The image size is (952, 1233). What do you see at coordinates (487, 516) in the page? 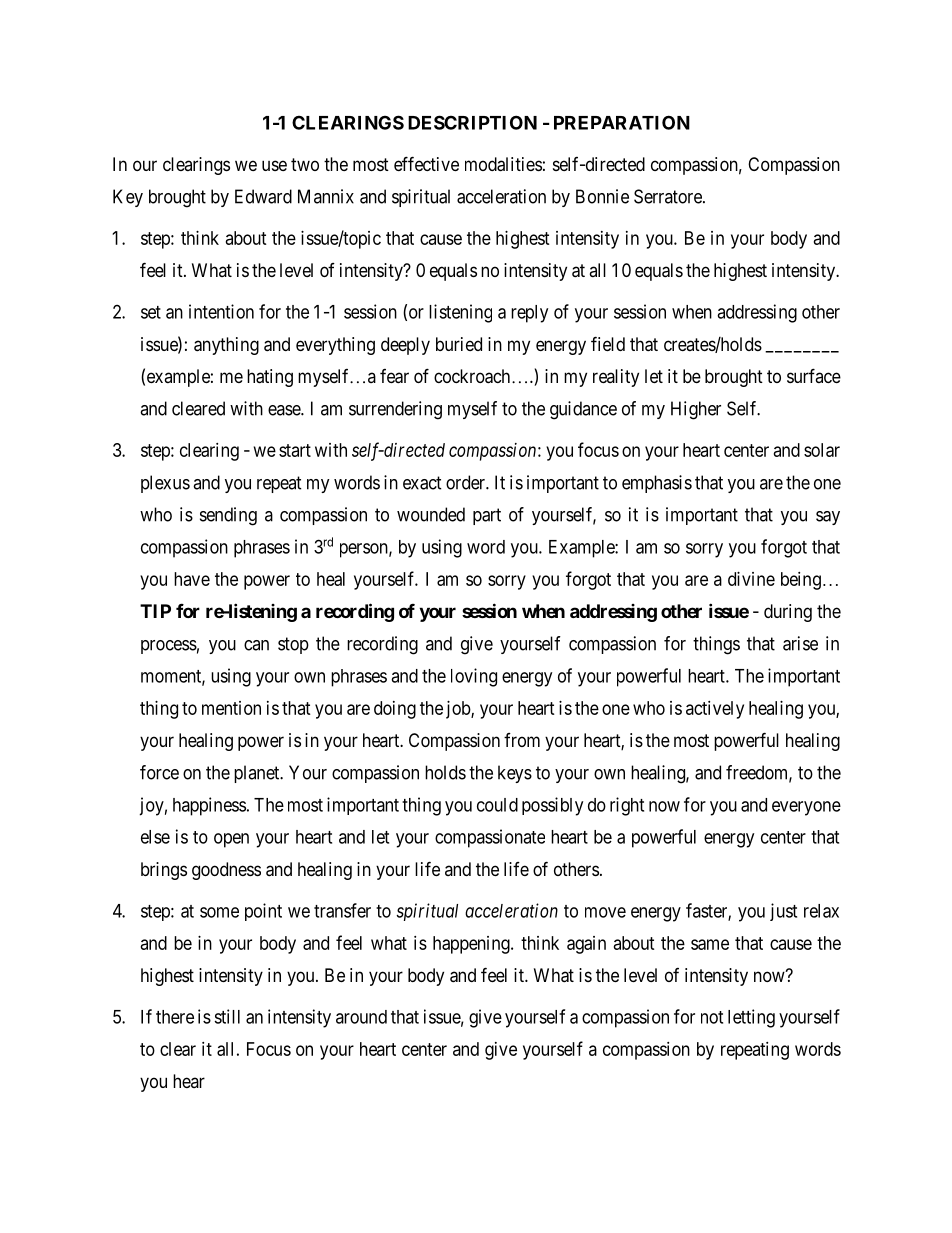
I see `part` at bounding box center [487, 516].
